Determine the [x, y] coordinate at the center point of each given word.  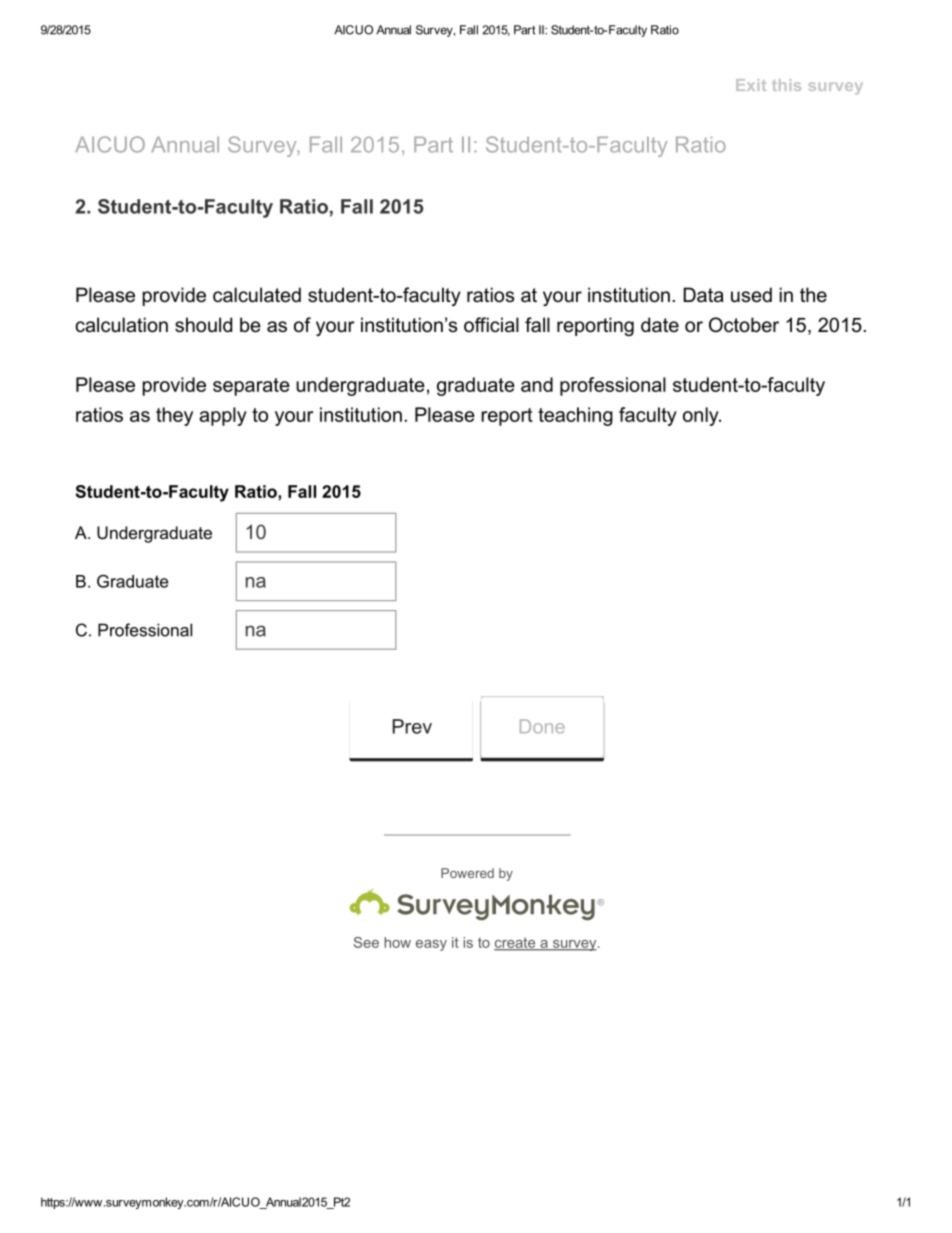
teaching [575, 416]
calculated [257, 295]
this [786, 85]
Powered [467, 873]
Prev [412, 726]
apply [223, 416]
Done [542, 726]
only [702, 416]
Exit [751, 85]
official [491, 325]
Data [703, 295]
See [366, 942]
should [203, 325]
